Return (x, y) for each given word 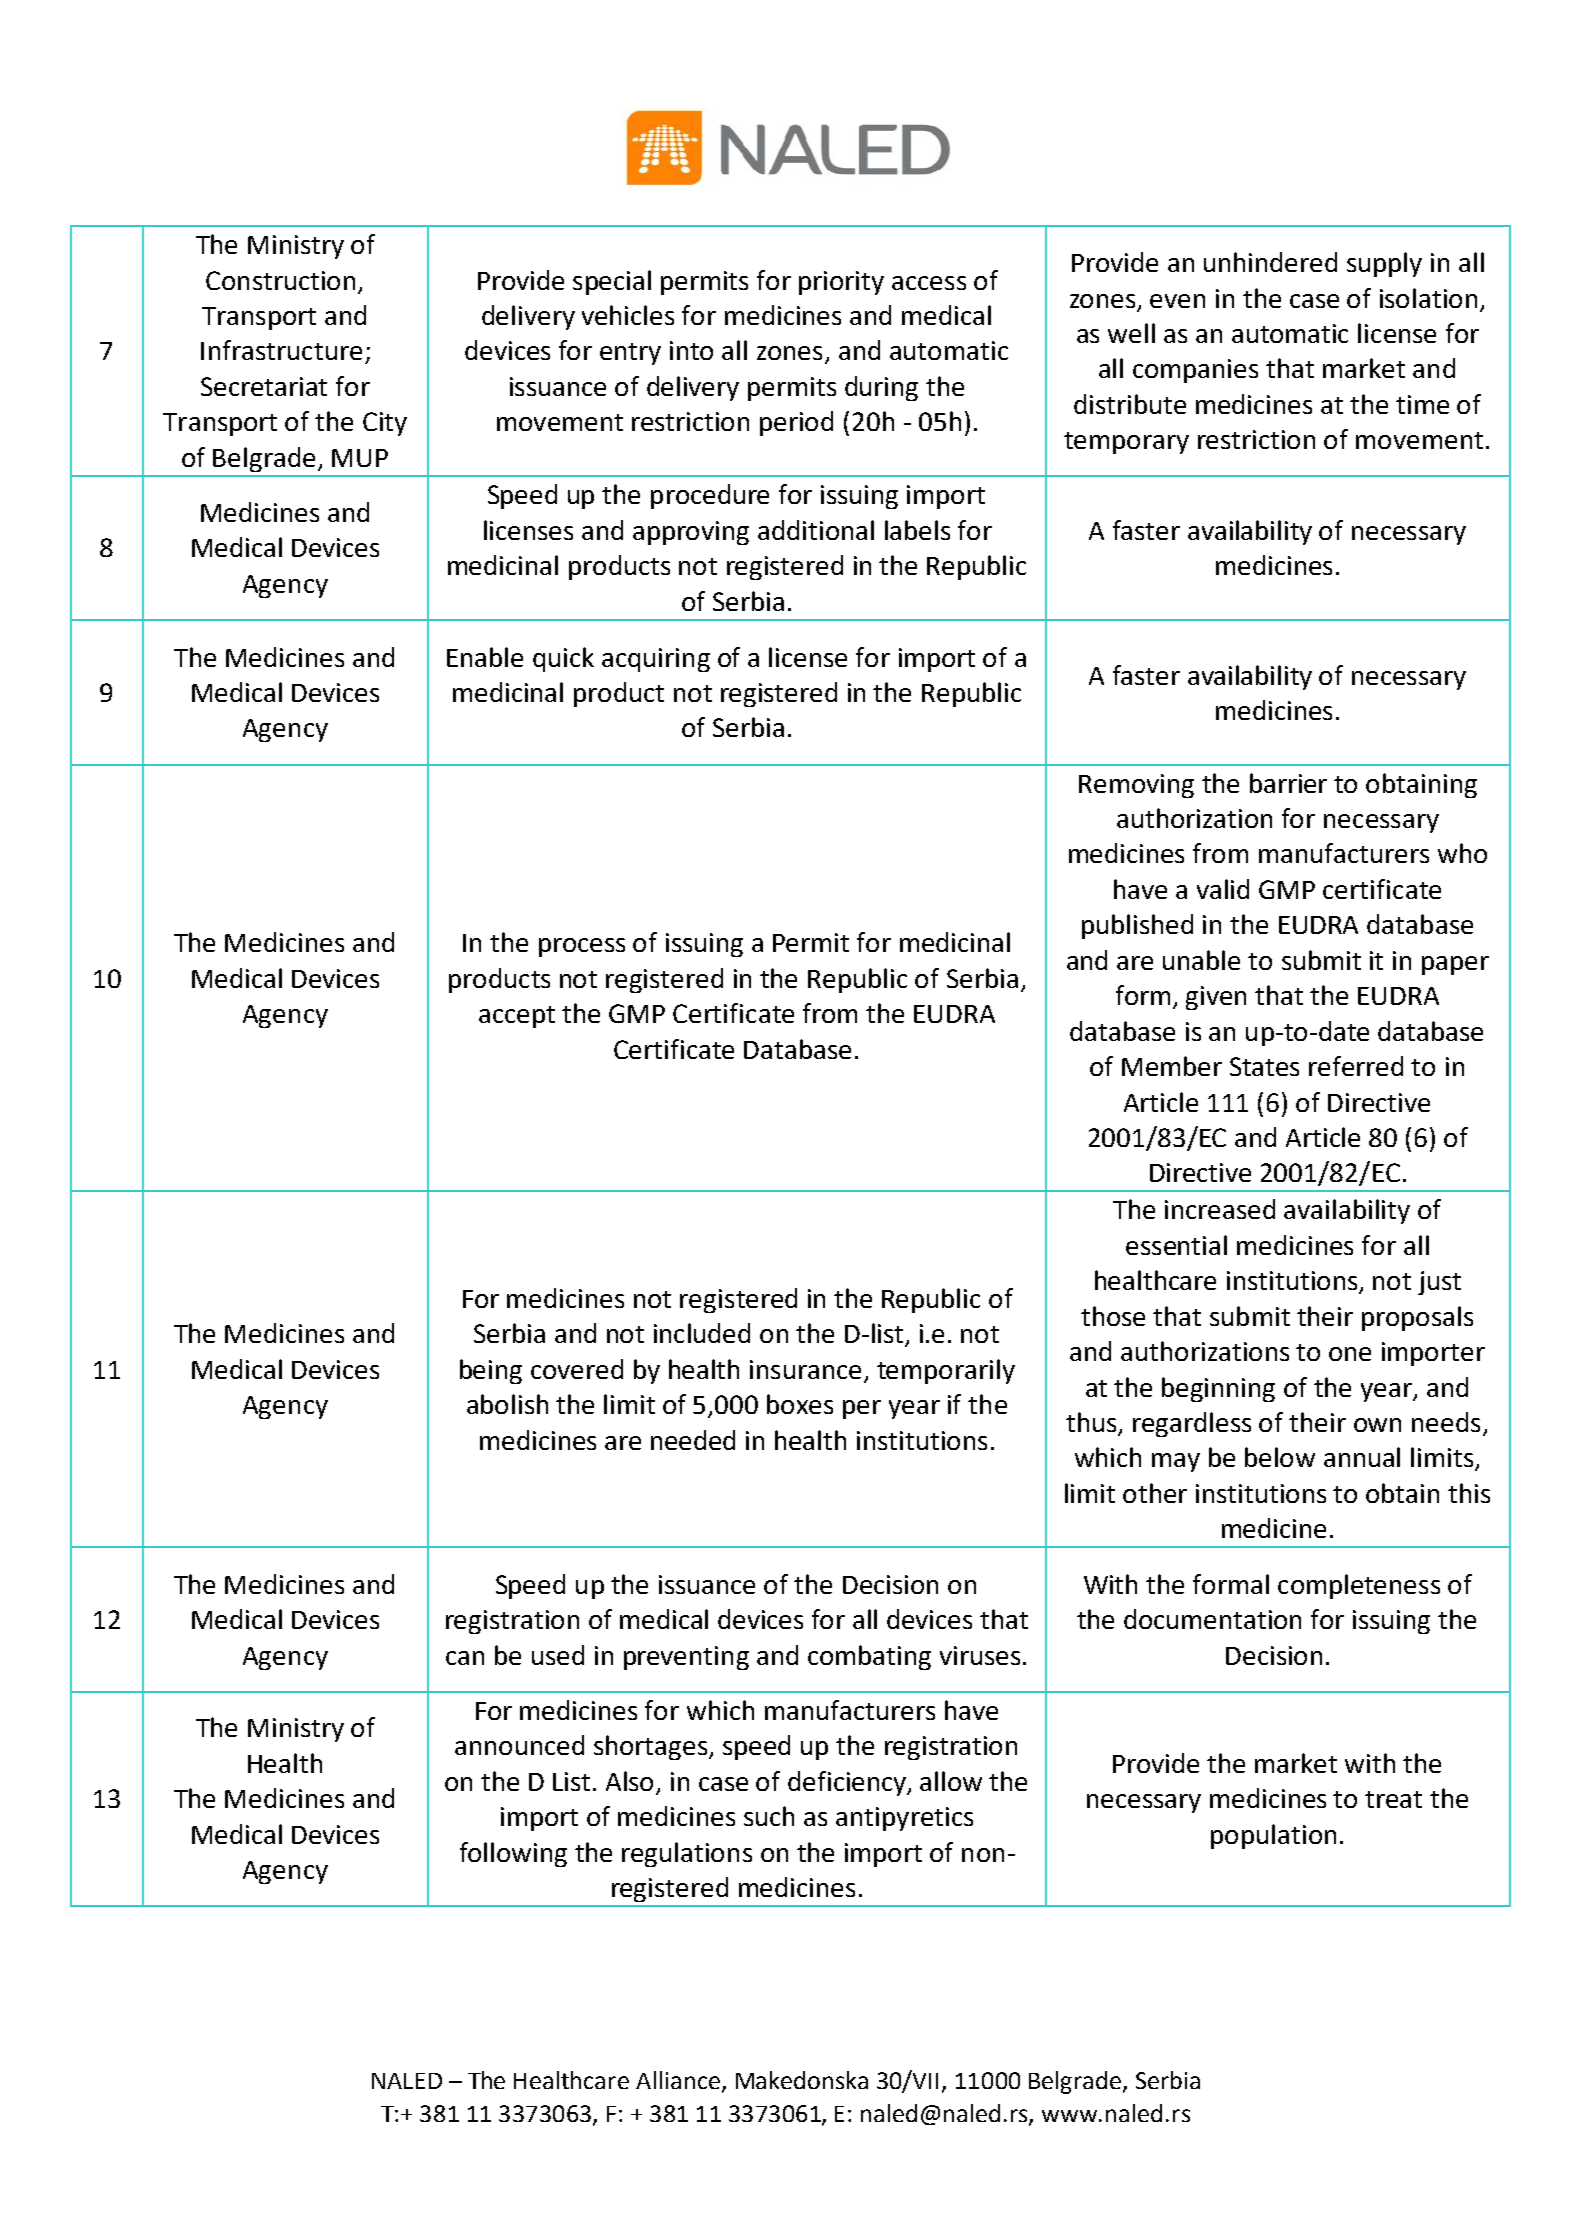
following (513, 1854)
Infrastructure (281, 350)
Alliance (678, 2080)
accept (517, 1017)
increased (1220, 1209)
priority (841, 283)
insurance (805, 1369)
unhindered (1270, 262)
